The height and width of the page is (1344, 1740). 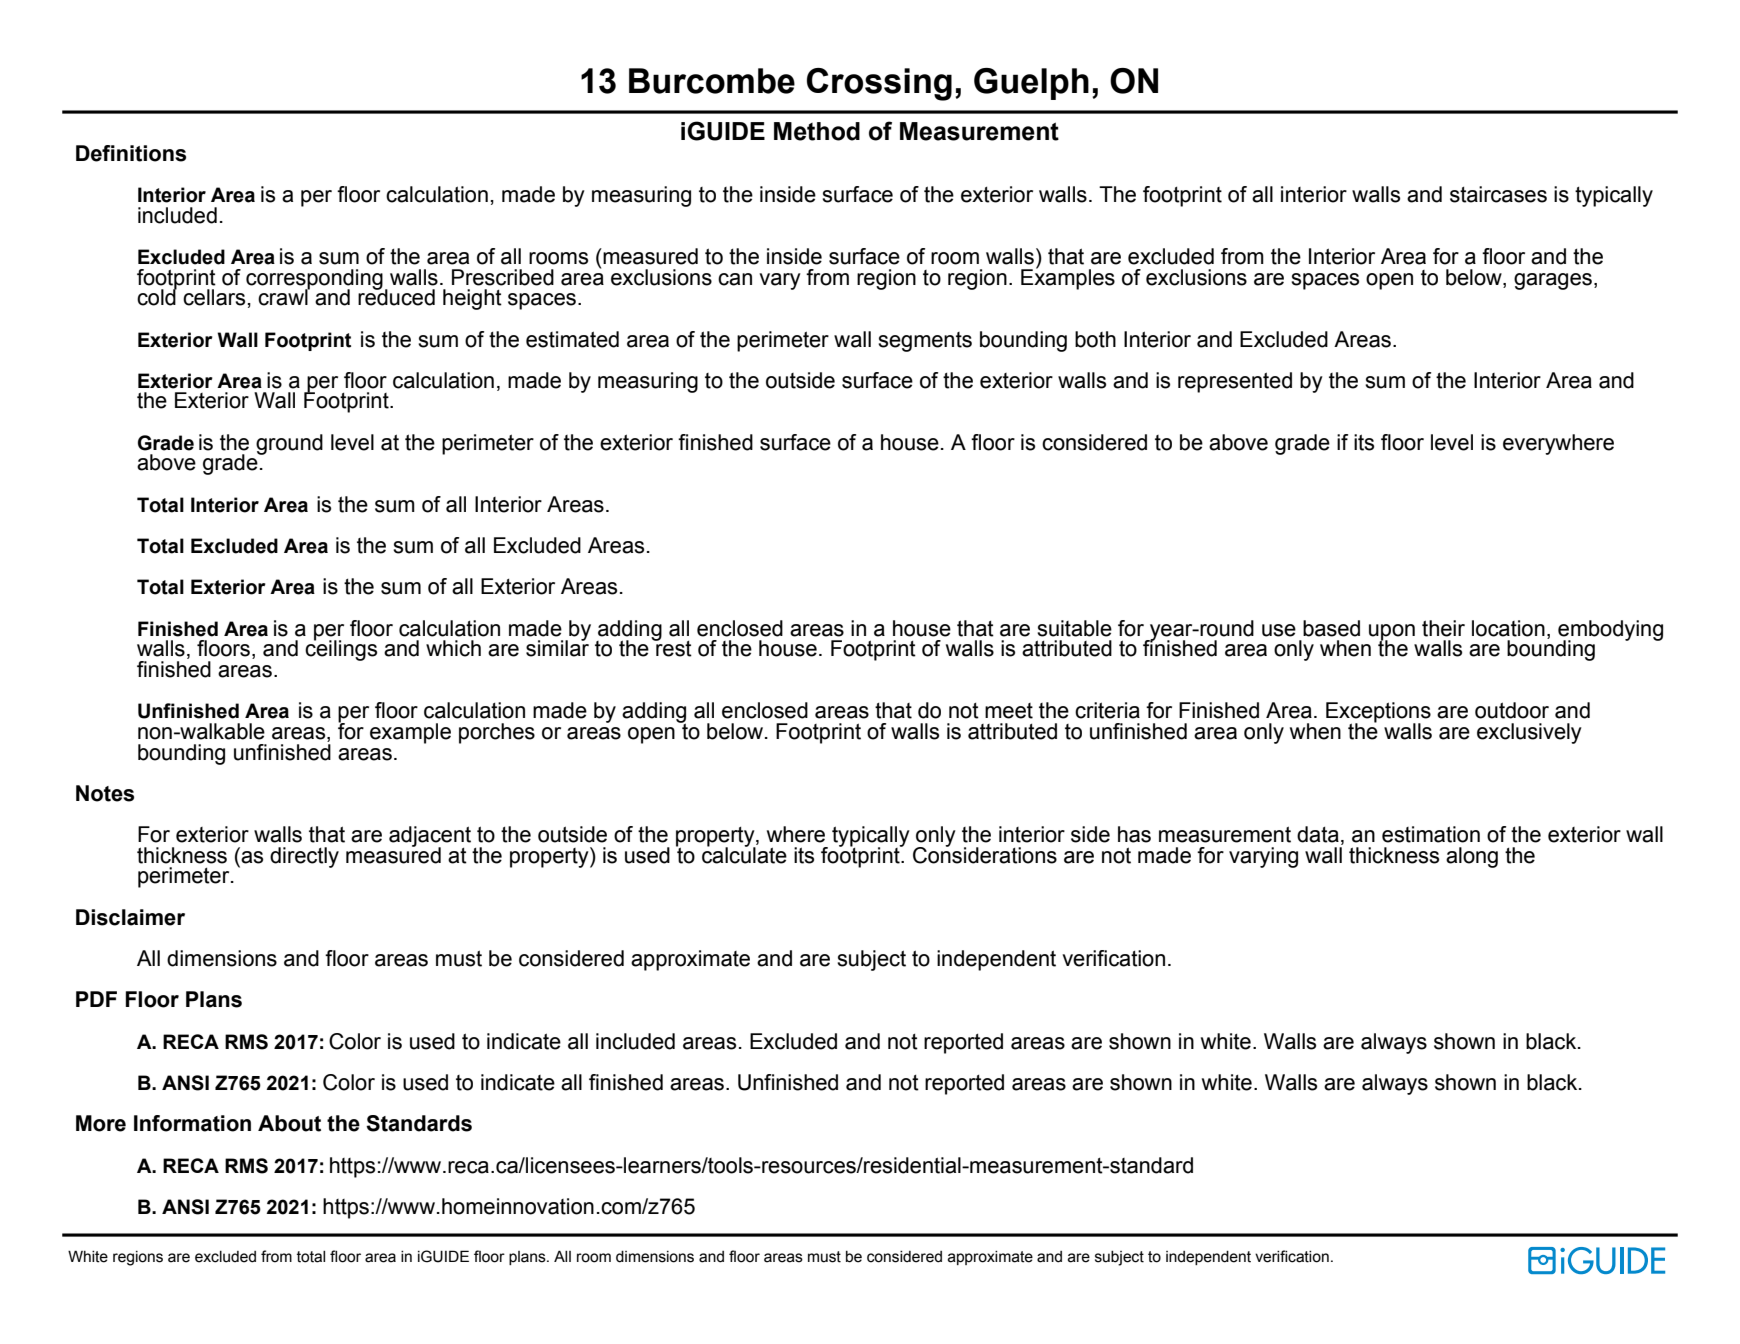 I want to click on About, so click(x=289, y=1123).
